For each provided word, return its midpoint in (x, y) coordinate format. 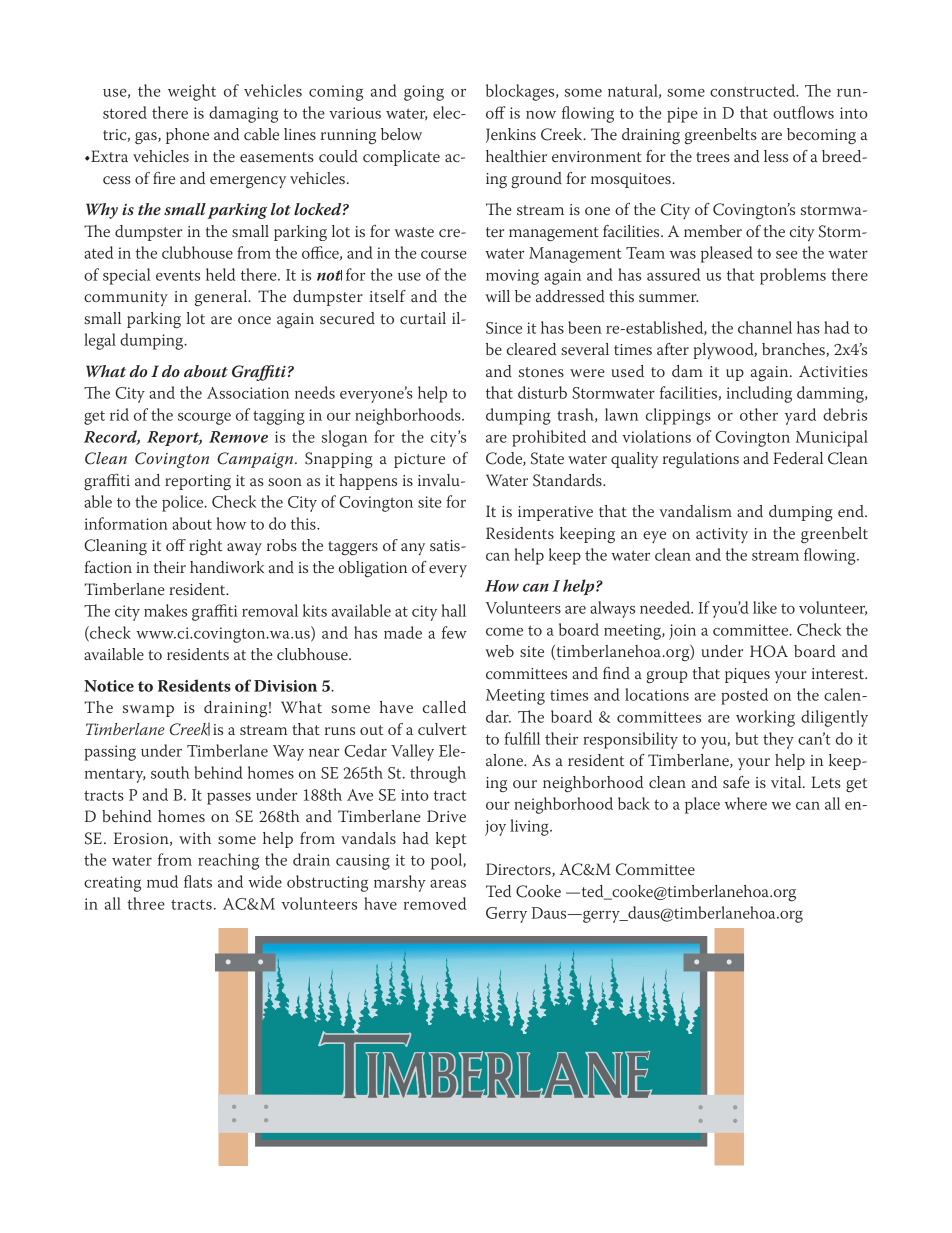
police (184, 503)
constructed (754, 90)
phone (187, 136)
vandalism (695, 511)
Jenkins (511, 135)
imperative (555, 513)
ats (201, 882)
